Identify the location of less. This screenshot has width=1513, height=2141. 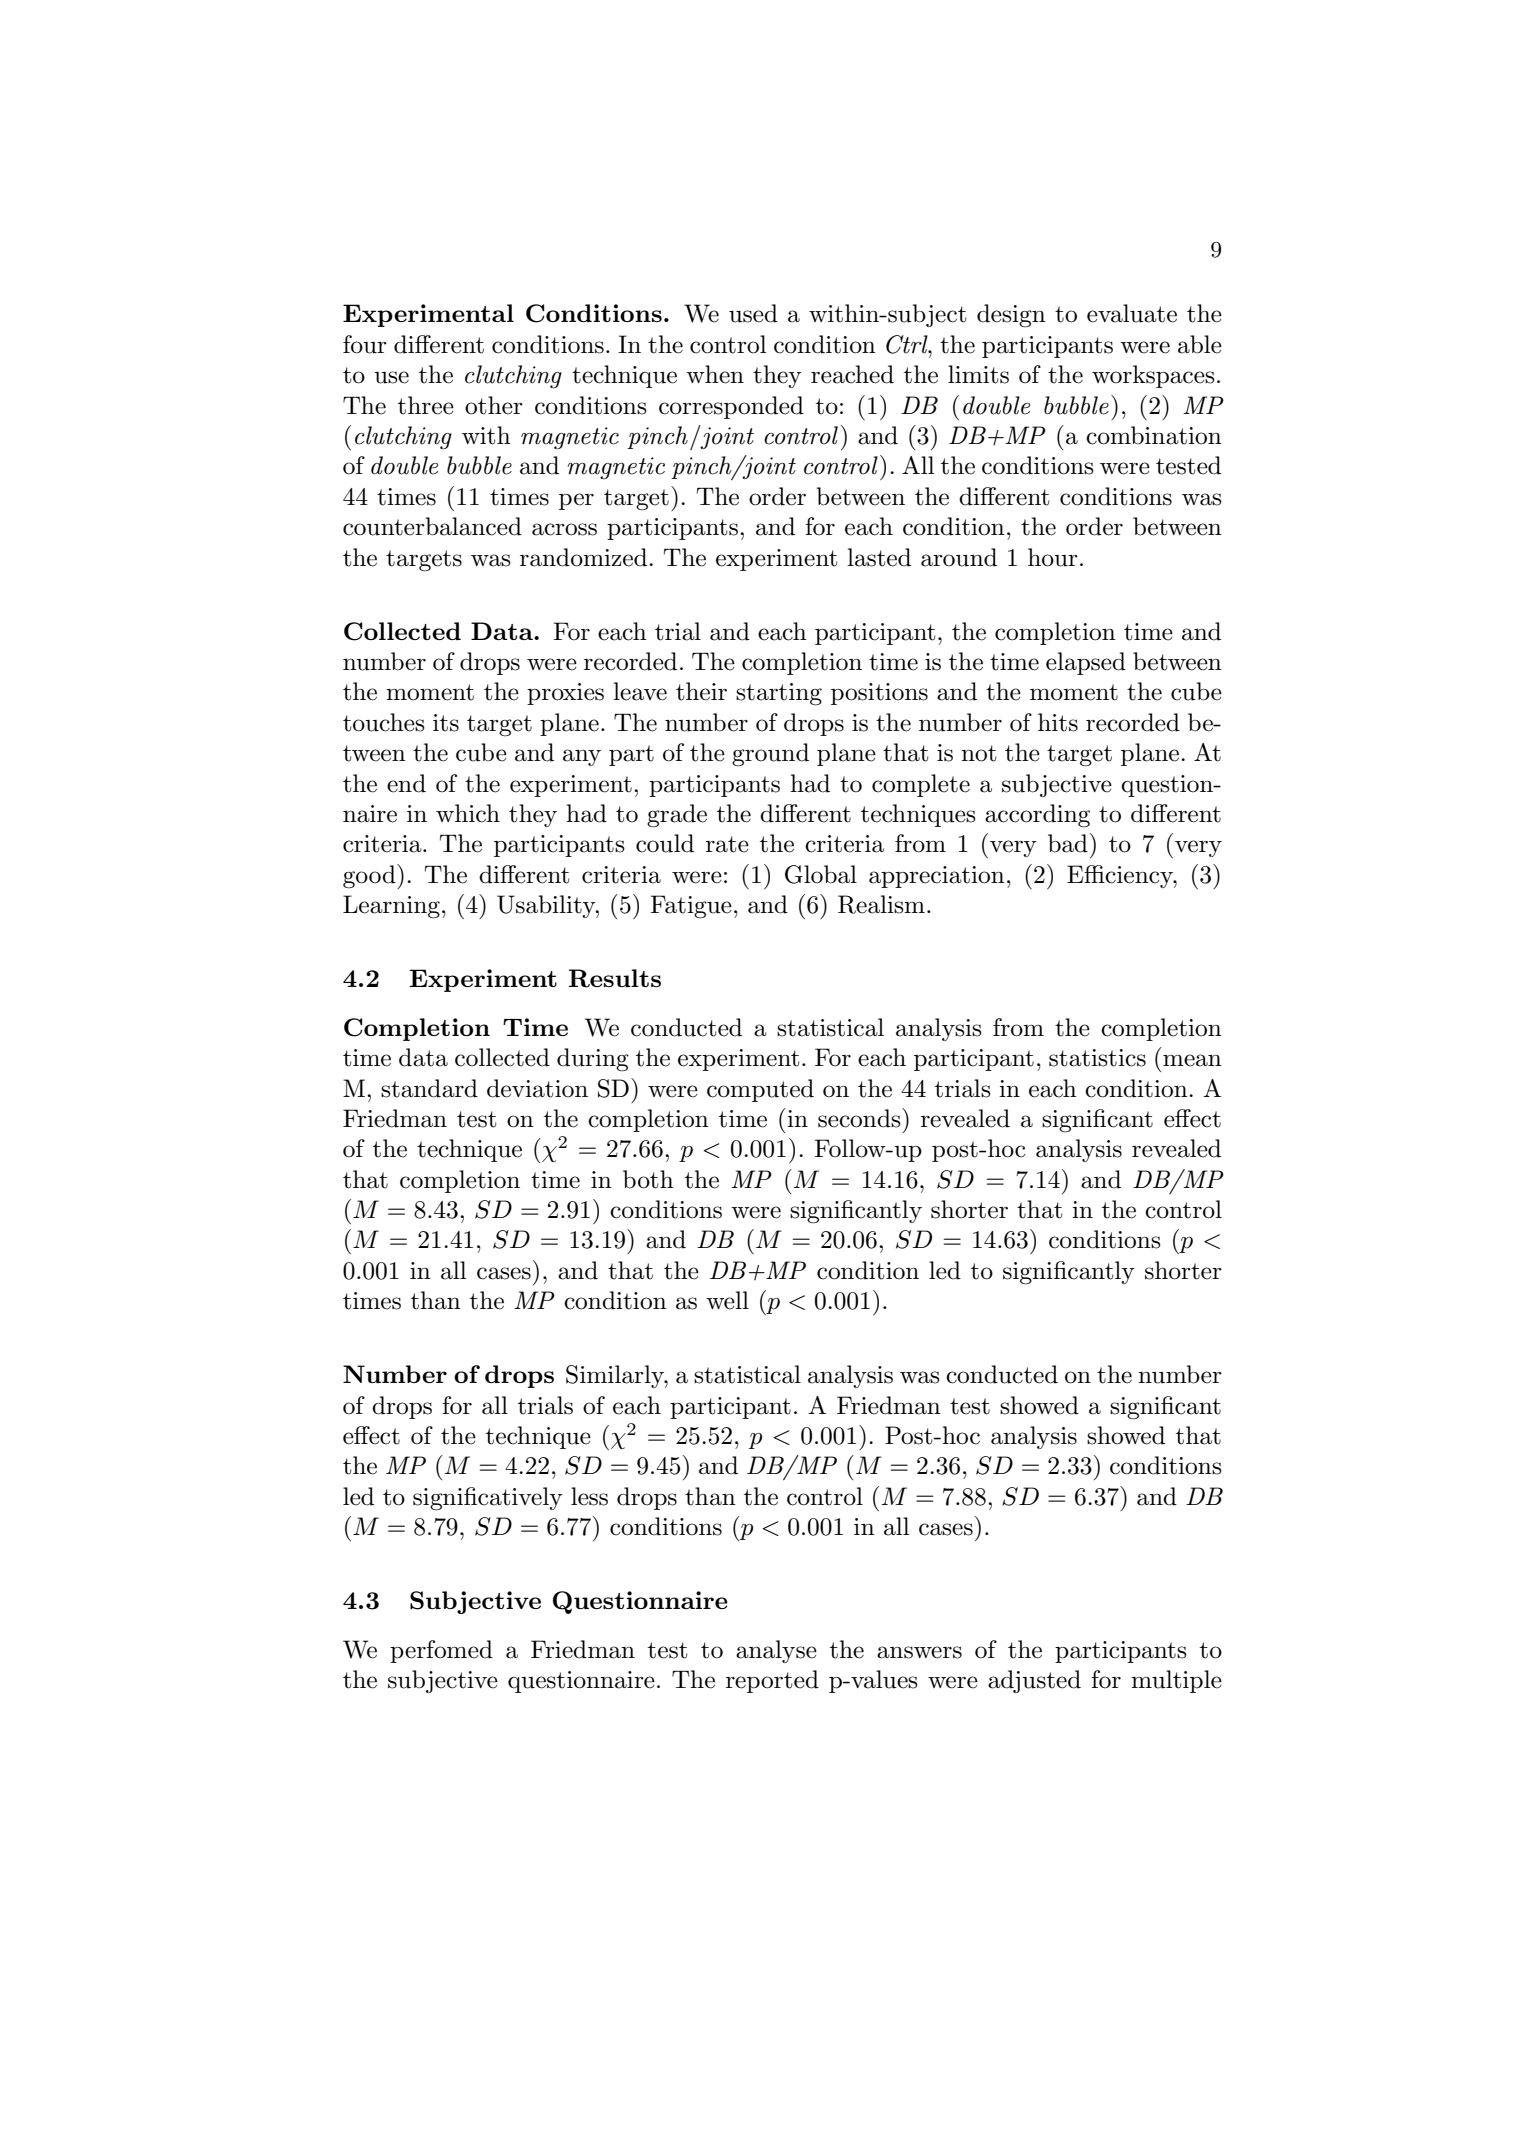
(589, 1496).
